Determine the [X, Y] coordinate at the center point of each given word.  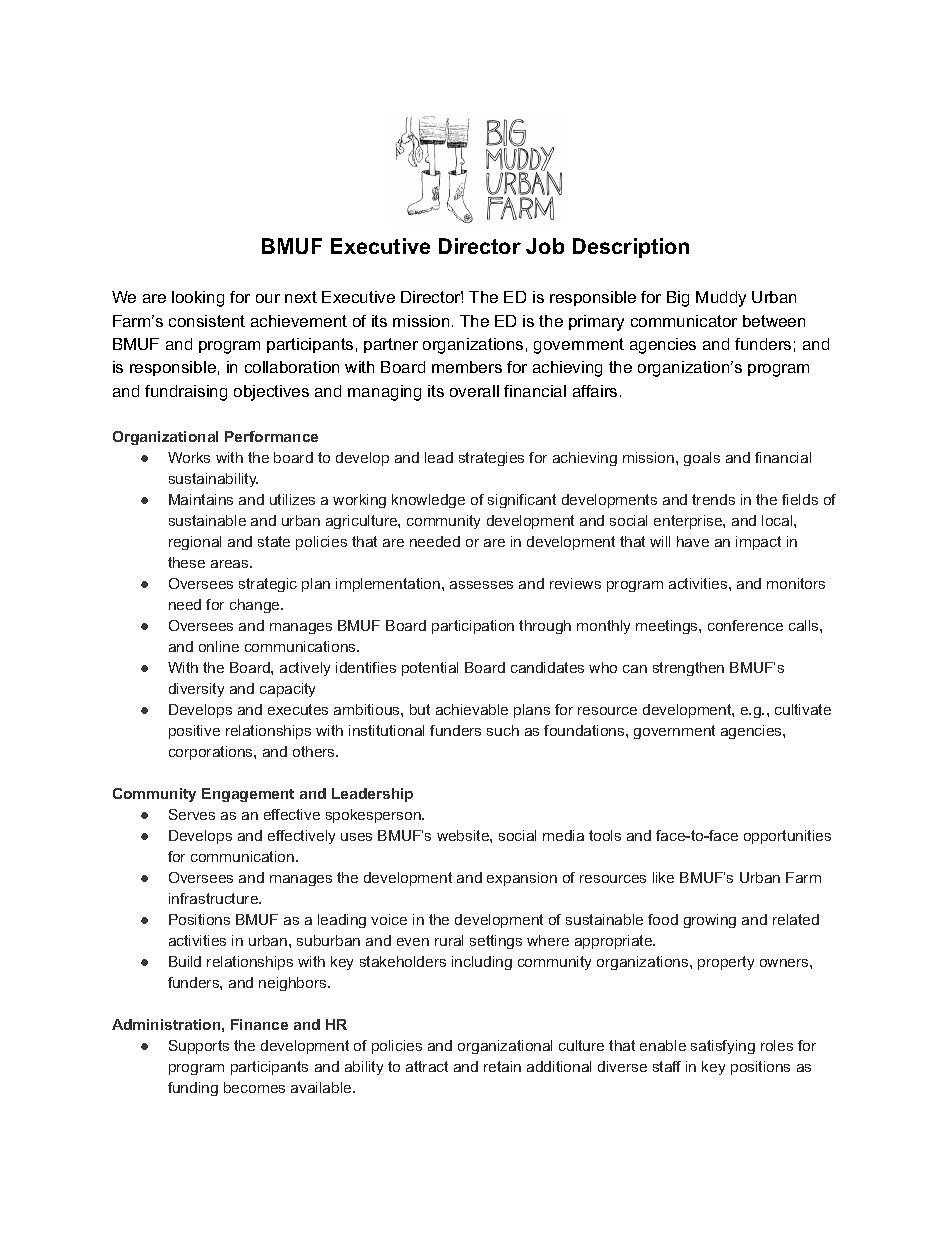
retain [502, 1066]
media [563, 835]
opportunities [787, 837]
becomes [254, 1087]
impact [758, 543]
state [274, 541]
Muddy [721, 299]
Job [545, 246]
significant [522, 501]
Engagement [248, 795]
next [301, 297]
